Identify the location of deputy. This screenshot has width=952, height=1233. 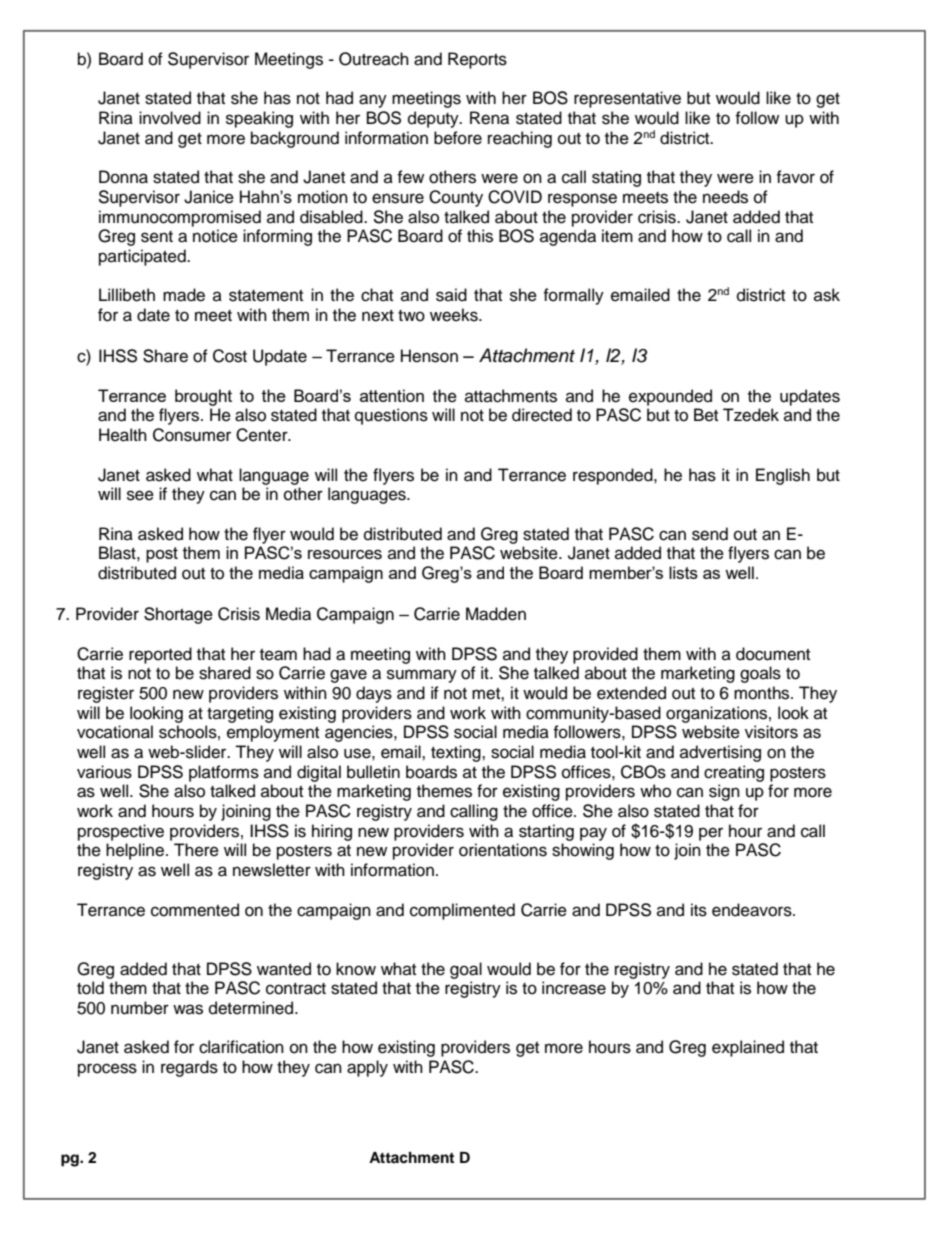
(434, 119).
